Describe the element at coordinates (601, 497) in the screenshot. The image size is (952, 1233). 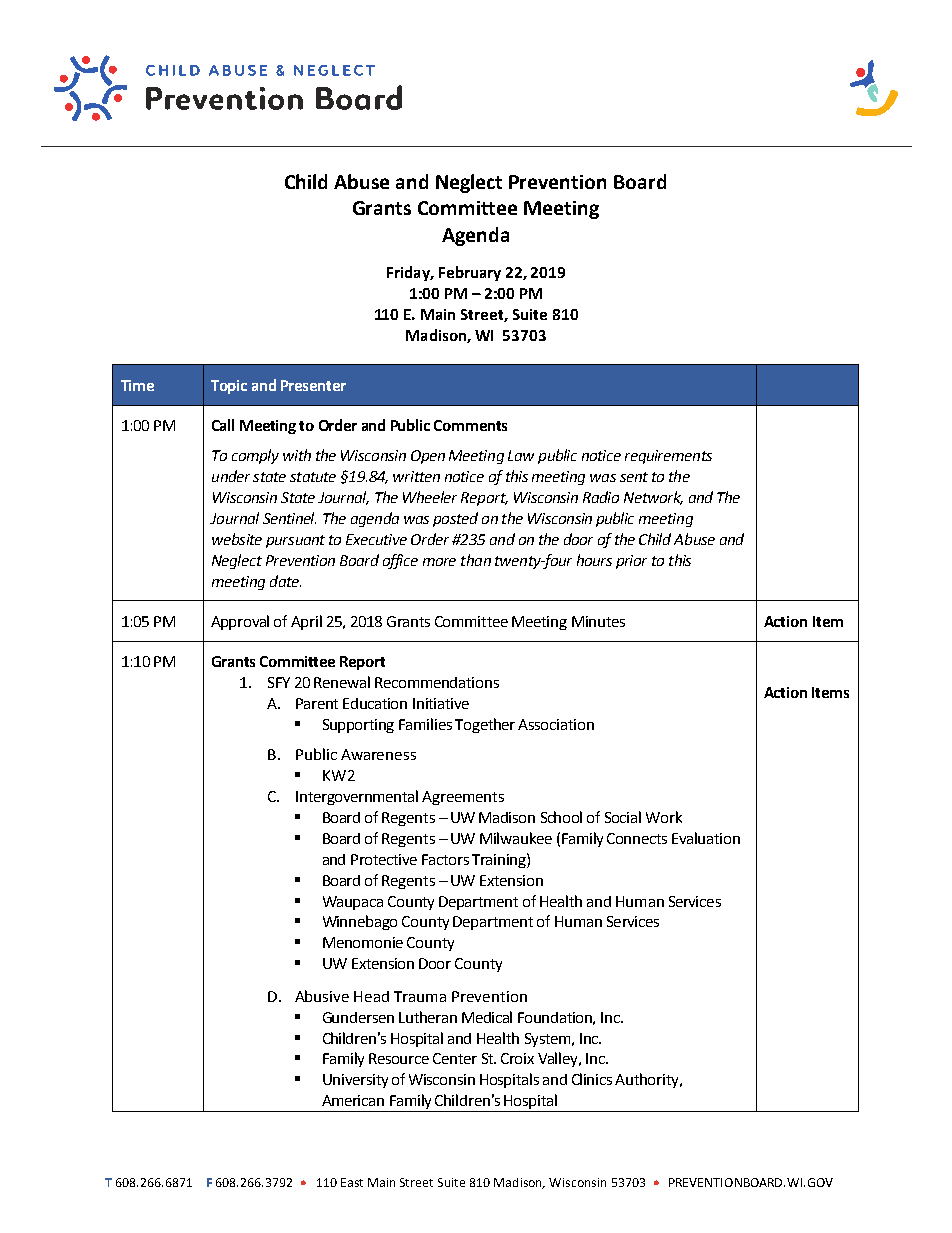
I see `Radio` at that location.
